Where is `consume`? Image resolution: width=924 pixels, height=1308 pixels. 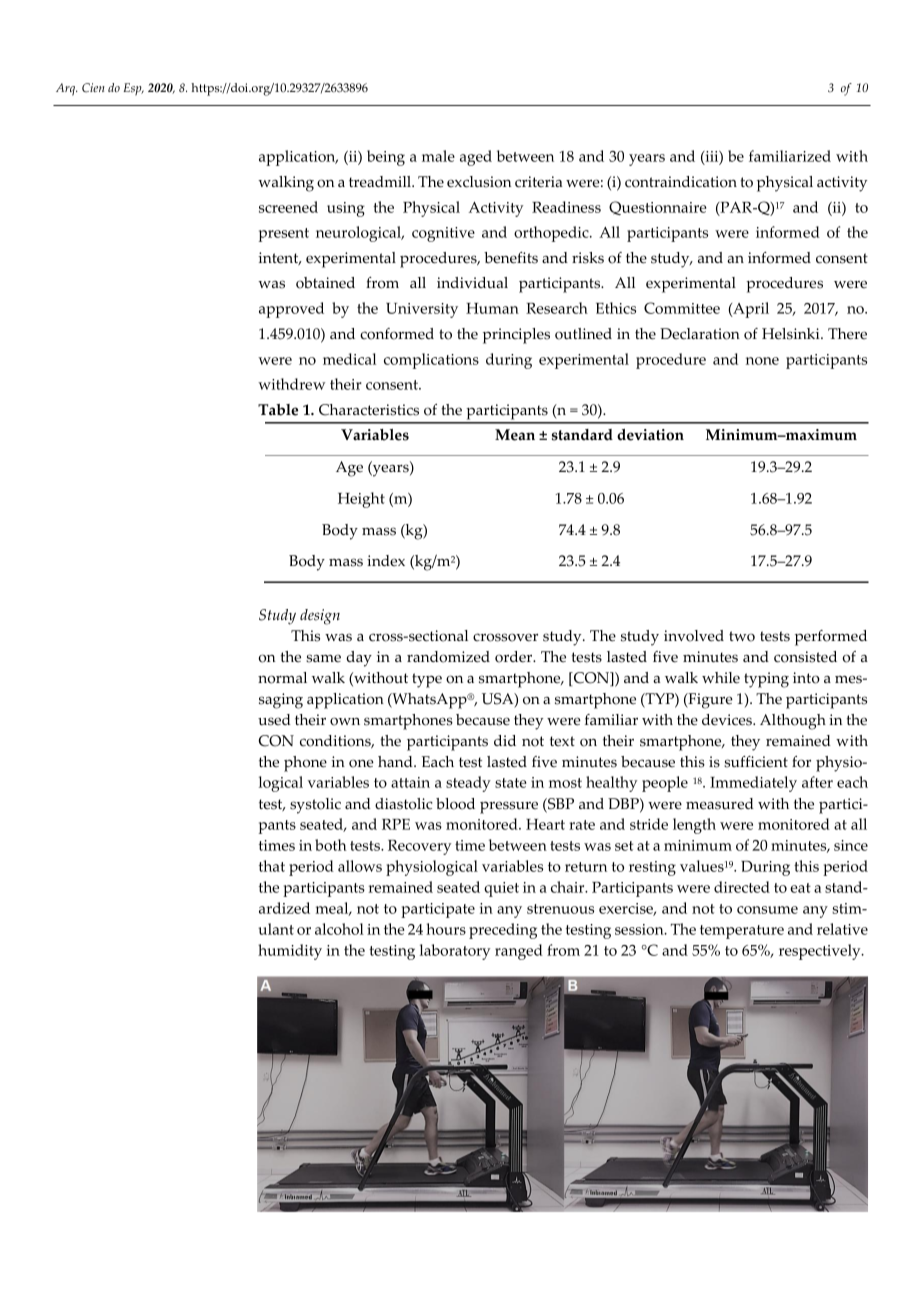
consume is located at coordinates (767, 910).
